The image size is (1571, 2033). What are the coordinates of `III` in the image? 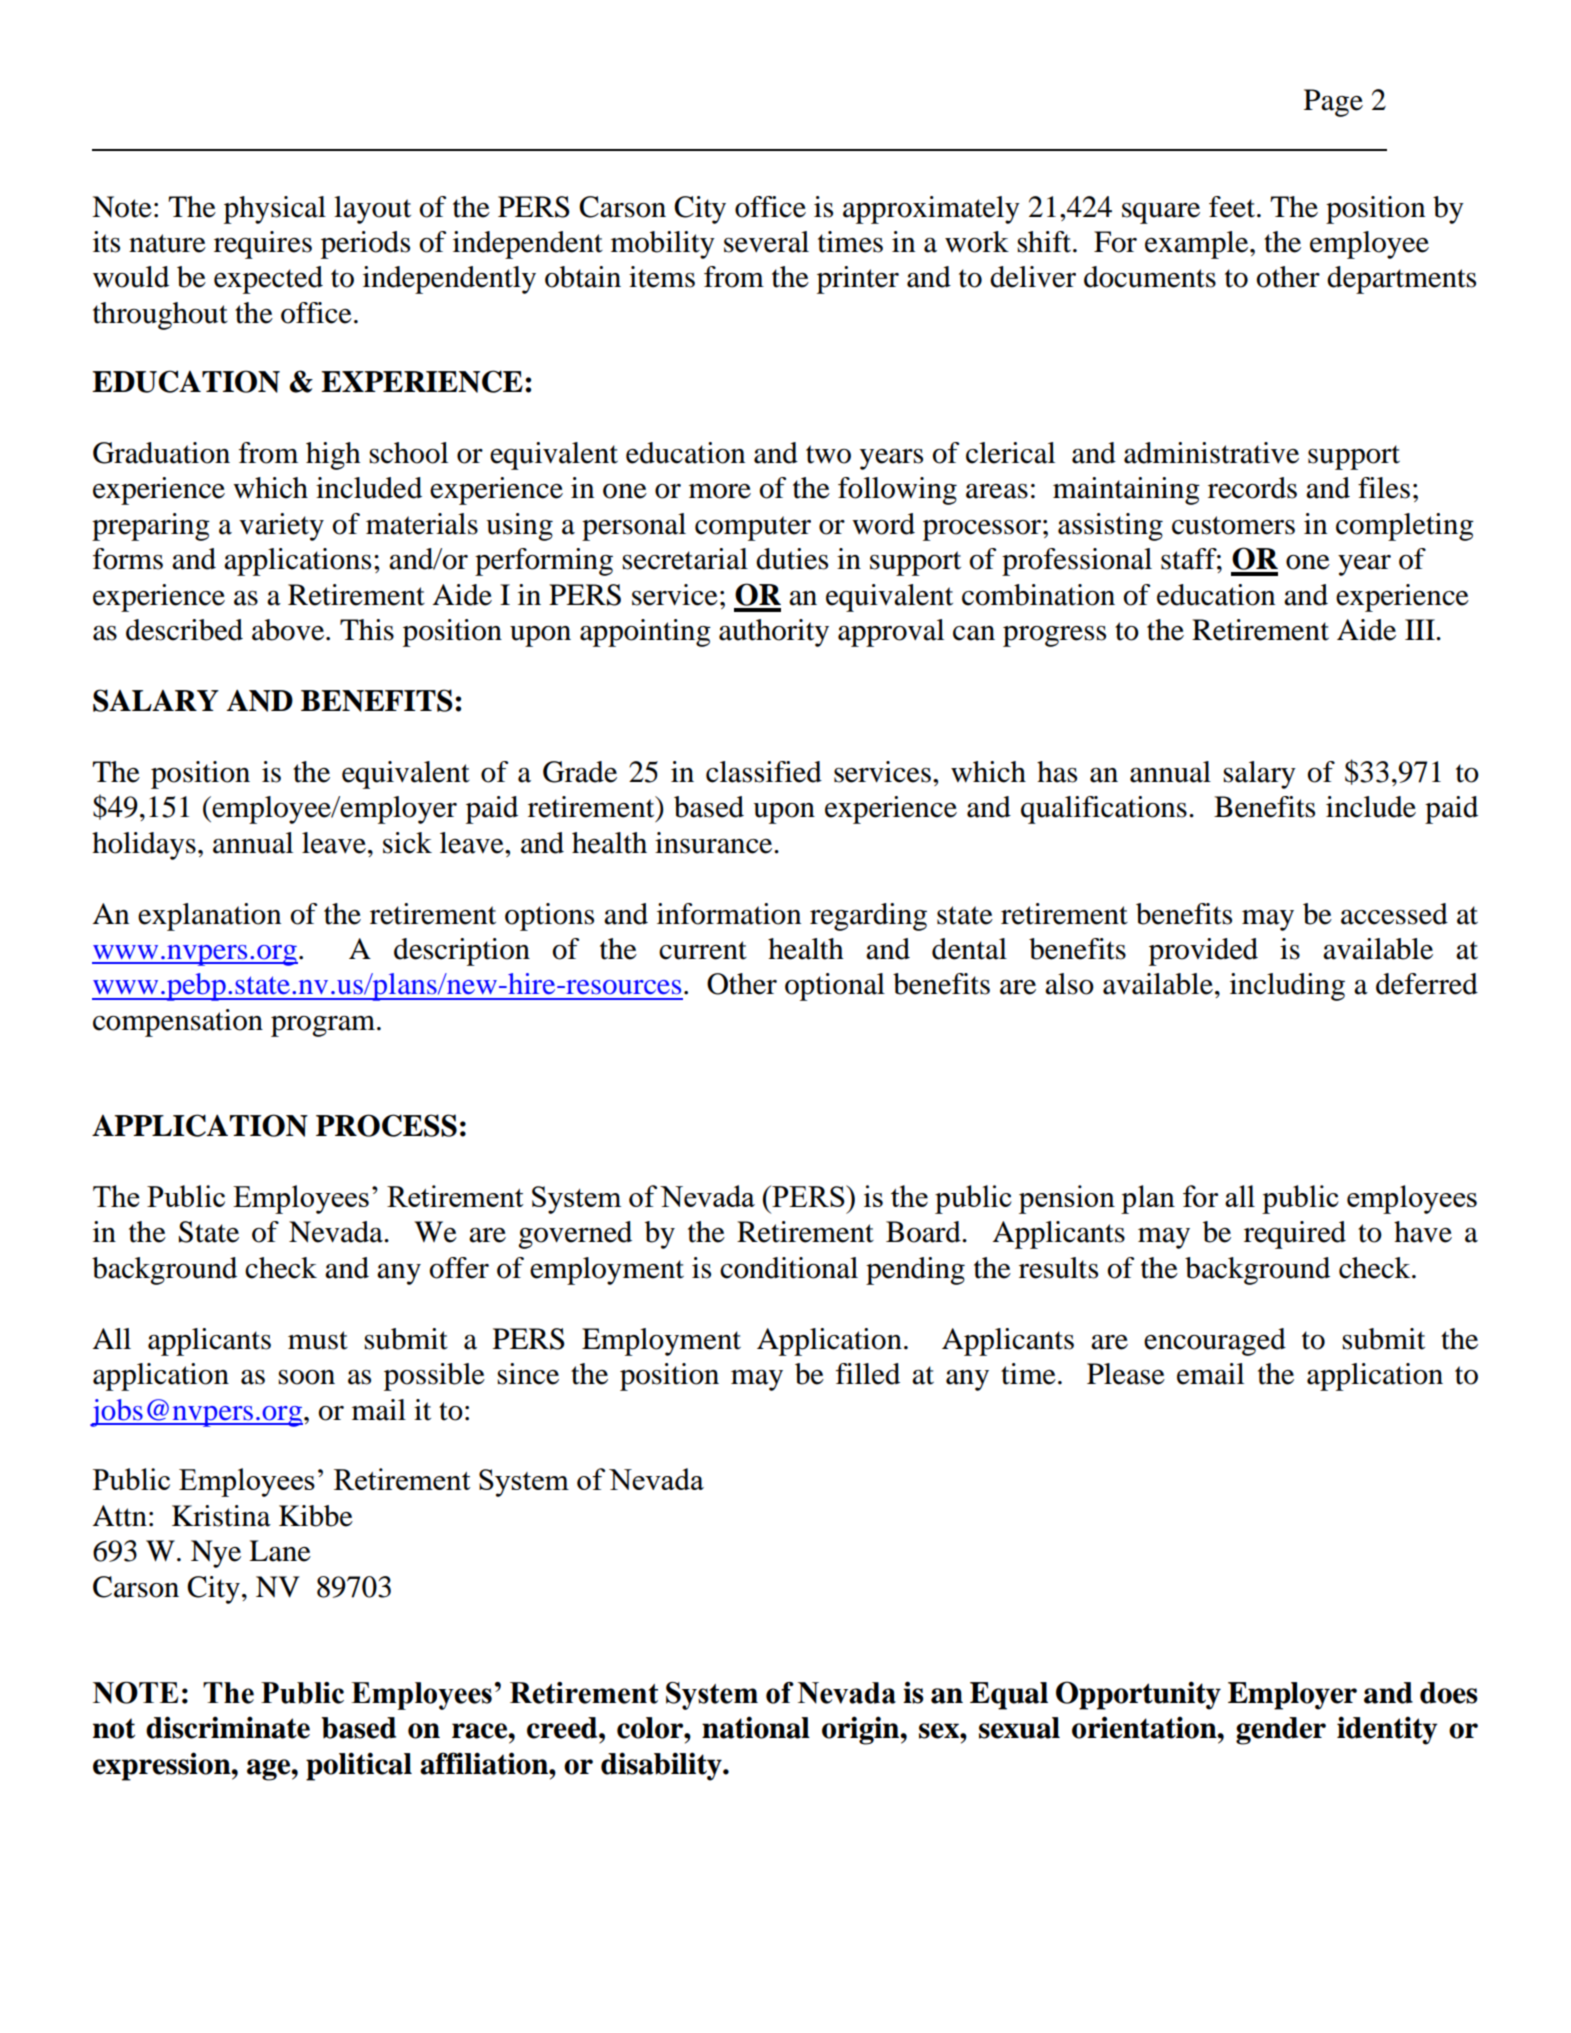 It's located at (1421, 629).
